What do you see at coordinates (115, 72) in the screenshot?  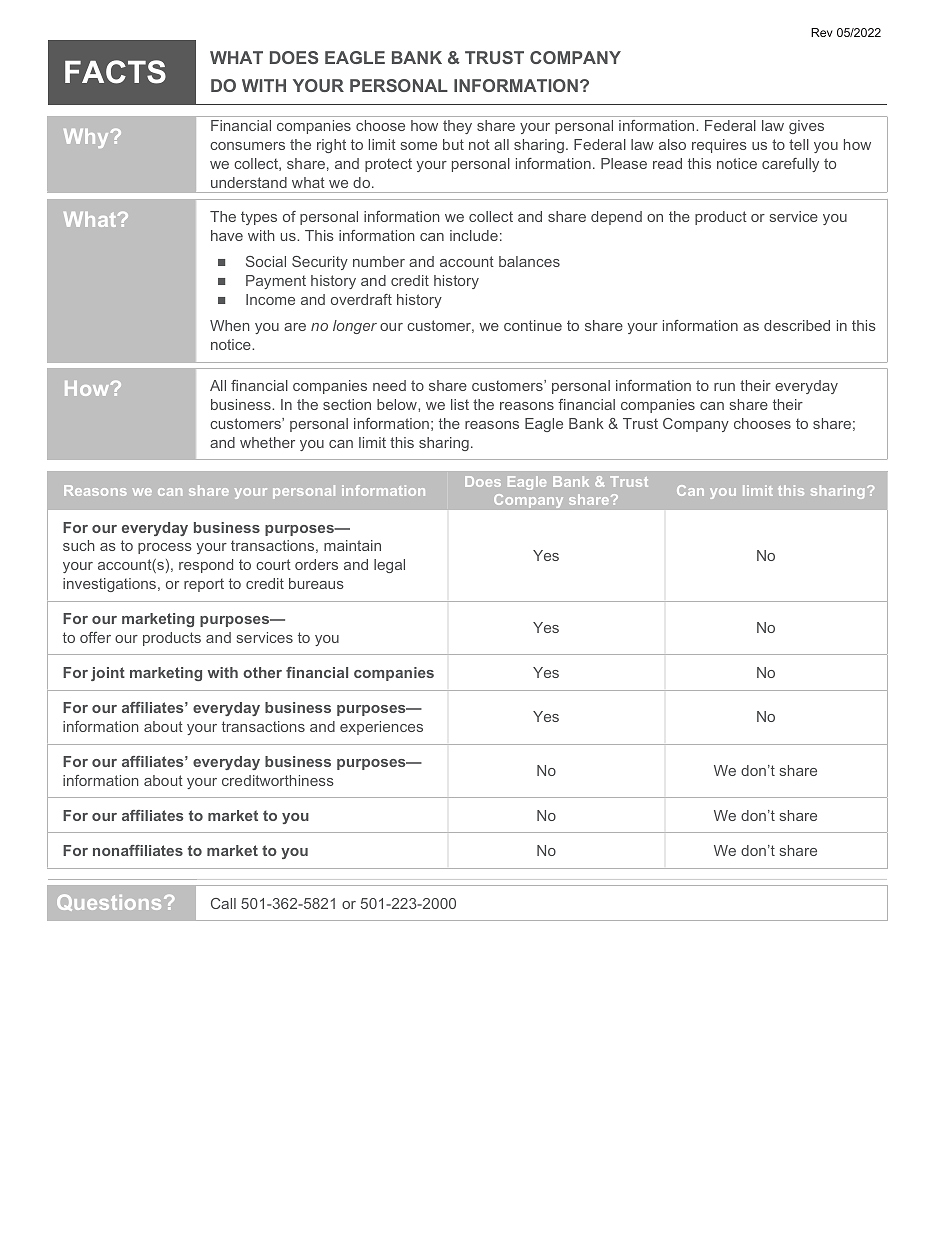 I see `FACTS` at bounding box center [115, 72].
